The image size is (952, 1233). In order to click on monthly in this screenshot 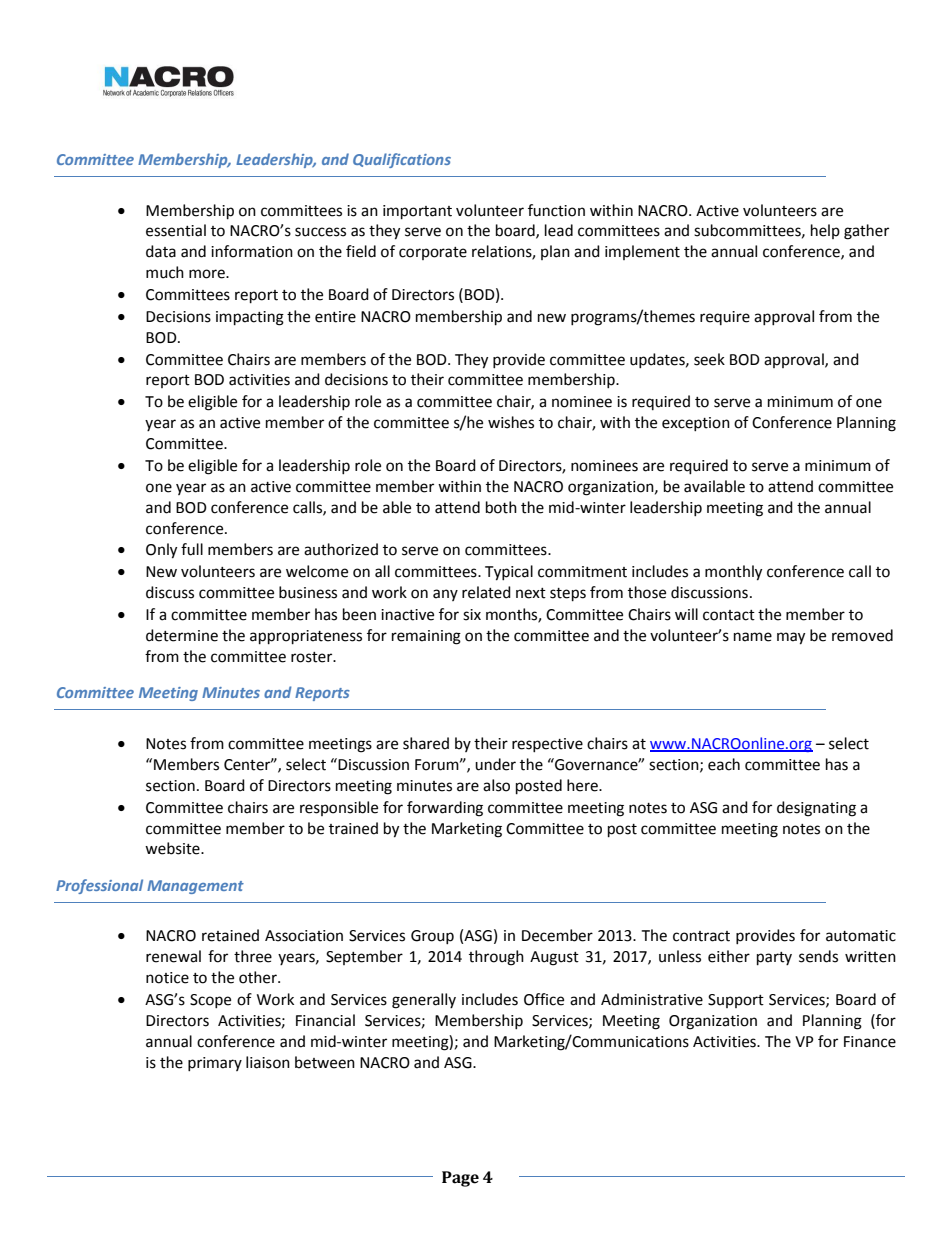, I will do `click(733, 573)`.
